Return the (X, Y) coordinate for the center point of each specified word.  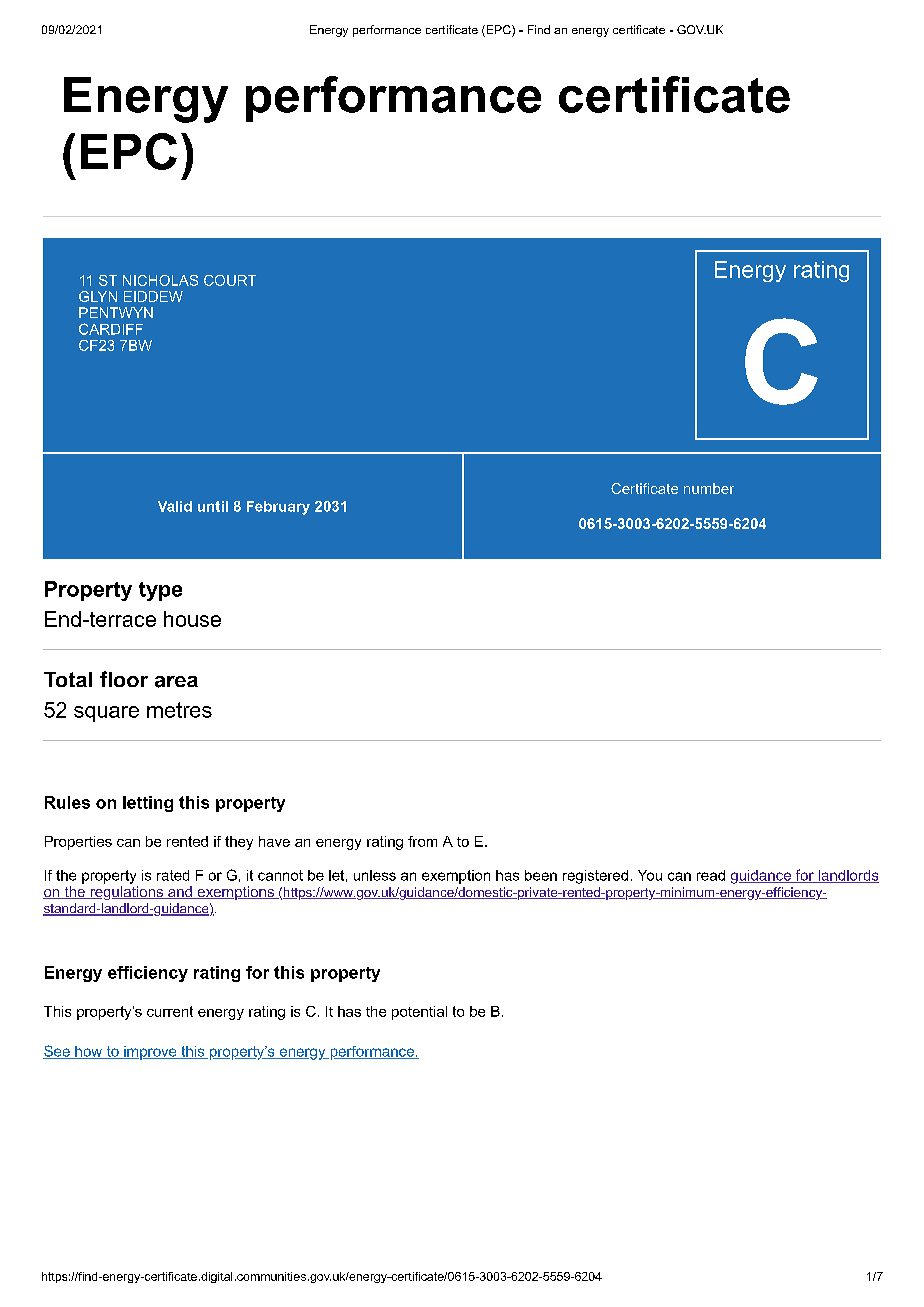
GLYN (98, 296)
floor (124, 679)
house (192, 619)
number (709, 488)
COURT (230, 280)
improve (150, 1053)
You (650, 875)
